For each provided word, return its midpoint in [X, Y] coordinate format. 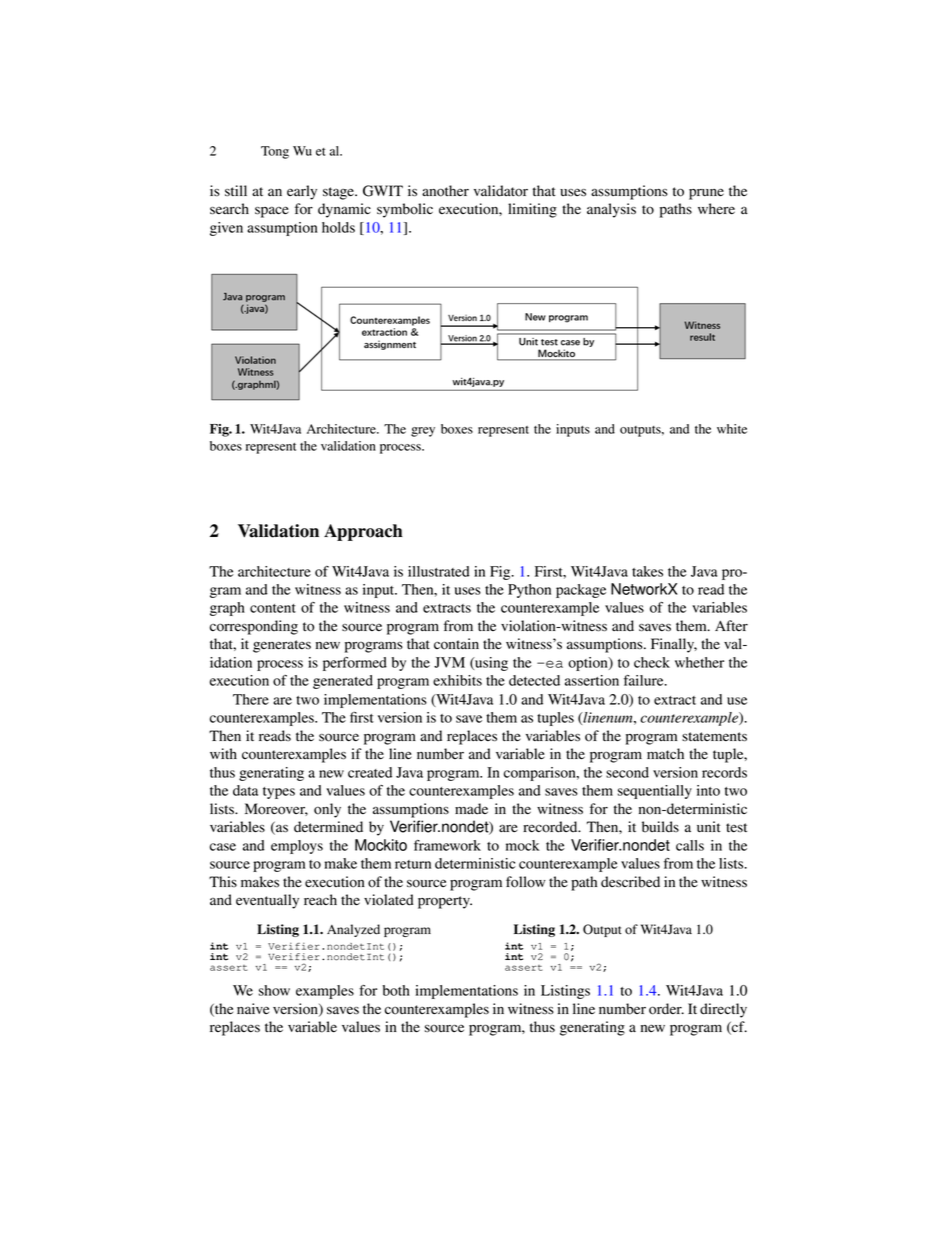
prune [706, 194]
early [302, 192]
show [274, 990]
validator [501, 191]
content [273, 608]
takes [647, 571]
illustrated [439, 571]
